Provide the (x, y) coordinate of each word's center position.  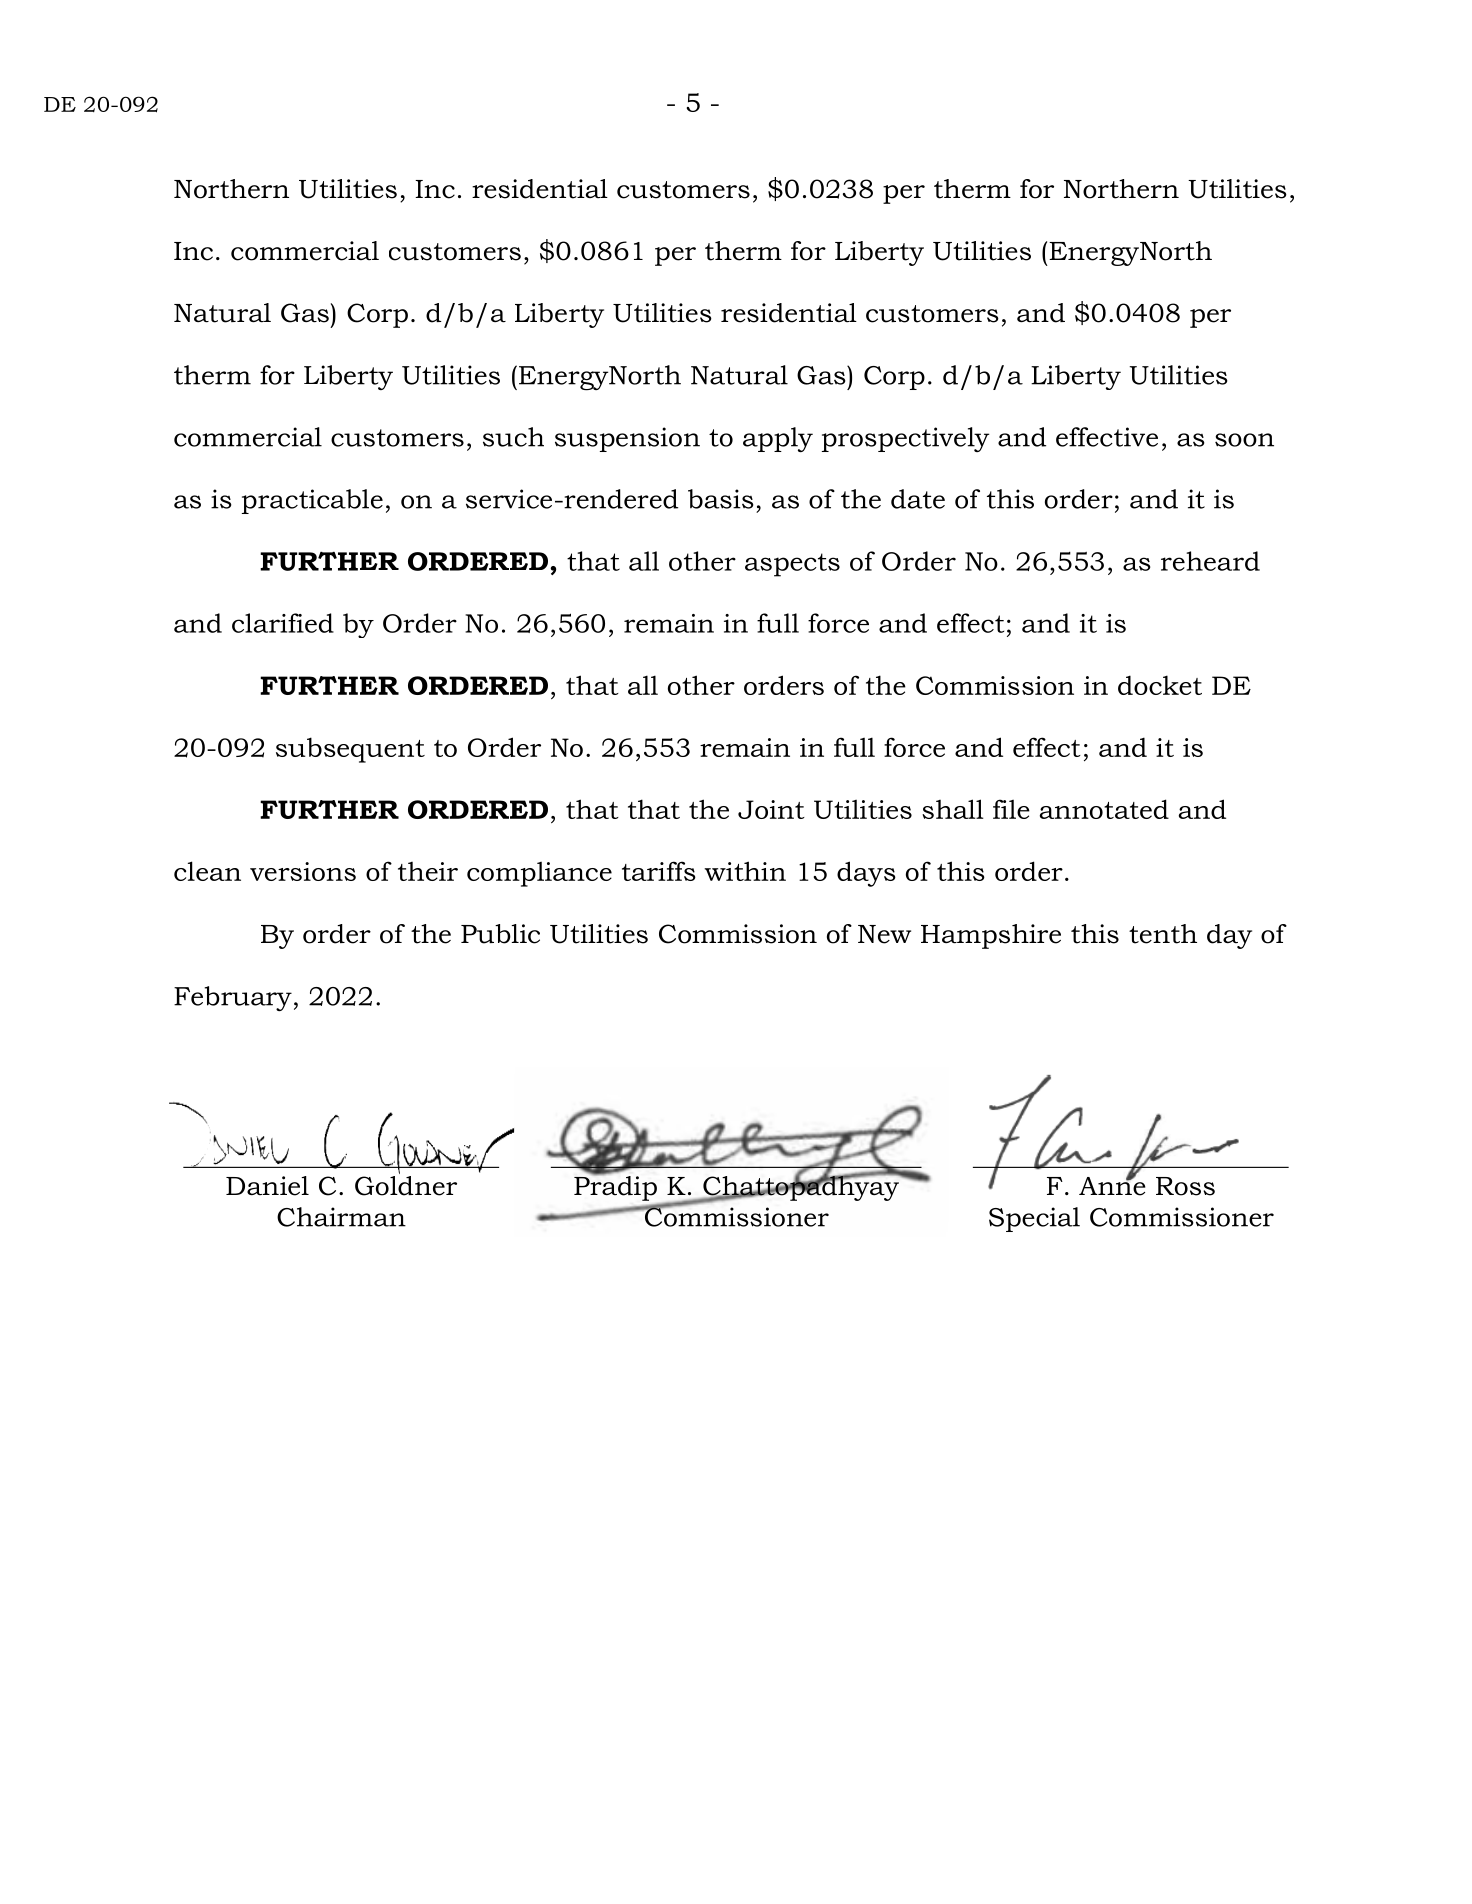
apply (778, 439)
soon (1244, 440)
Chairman (341, 1217)
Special (1034, 1219)
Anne (1112, 1185)
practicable (312, 501)
